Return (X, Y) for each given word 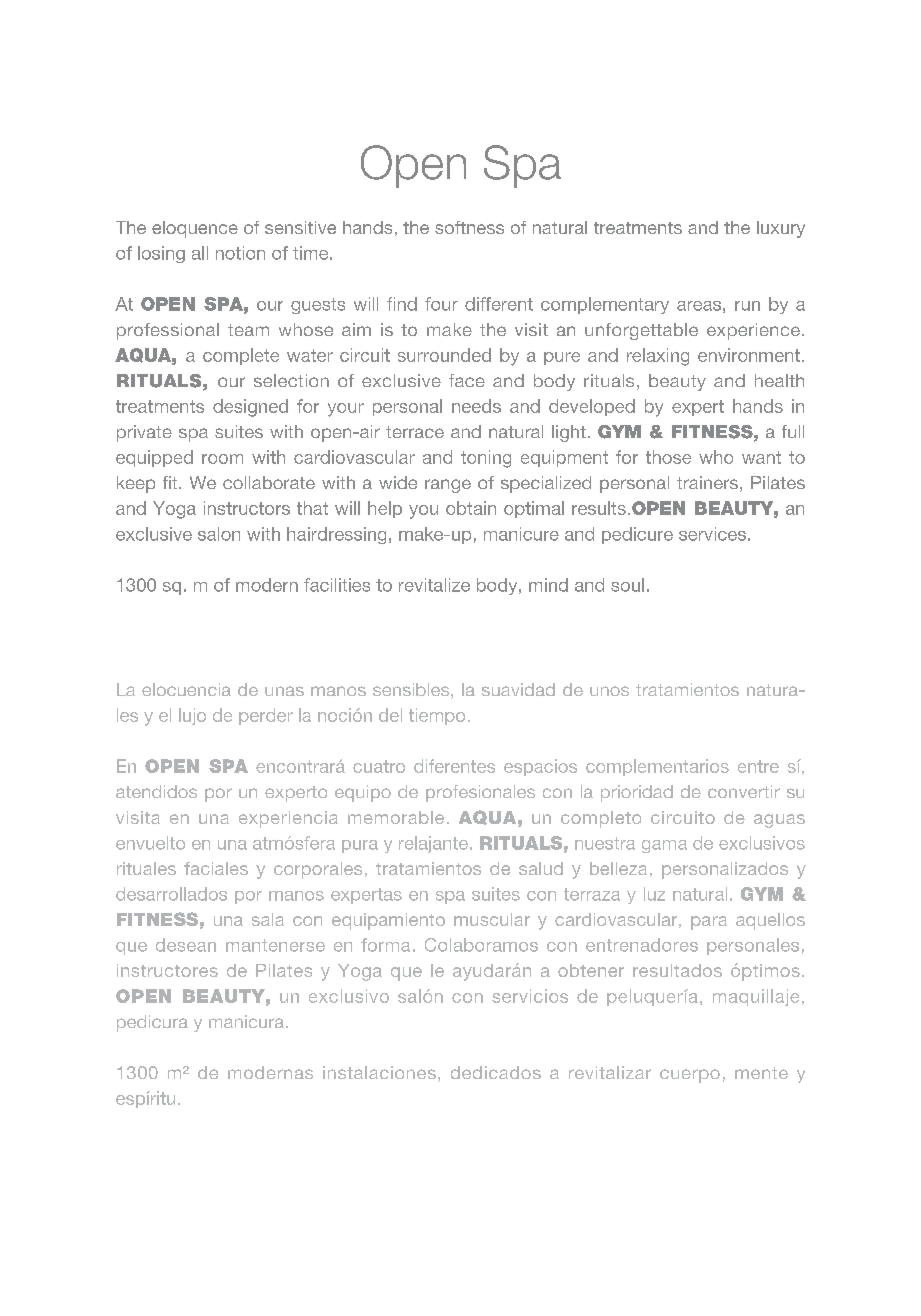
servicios (530, 996)
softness (469, 227)
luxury (781, 229)
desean (186, 945)
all (200, 253)
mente (761, 1073)
